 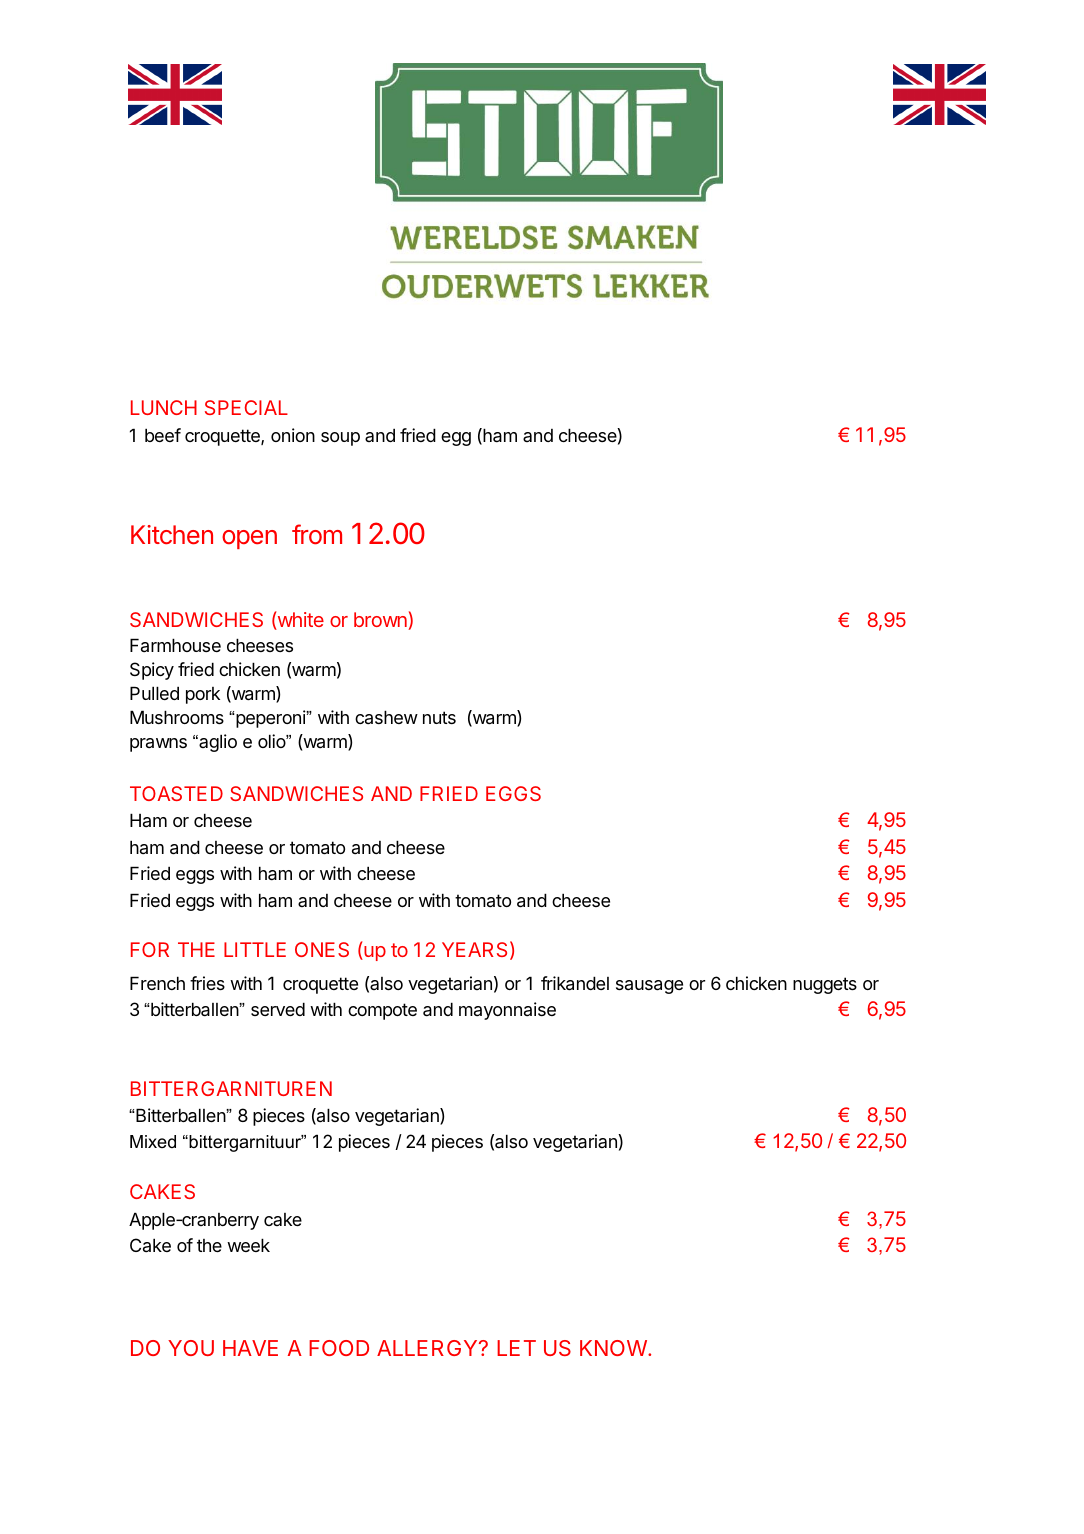 What do you see at coordinates (439, 717) in the screenshot?
I see `nuts` at bounding box center [439, 717].
